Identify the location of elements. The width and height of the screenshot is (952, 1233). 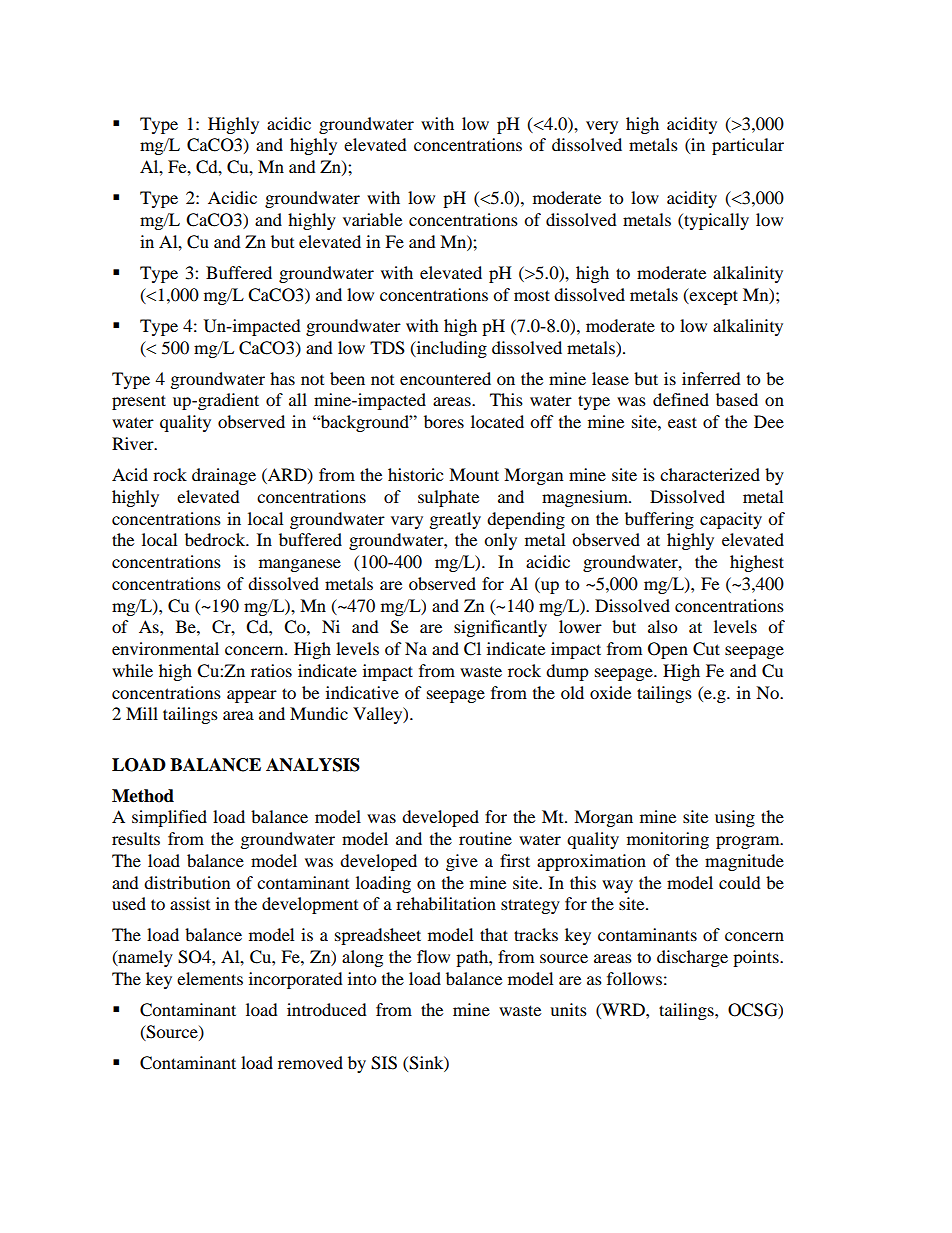
(210, 978).
